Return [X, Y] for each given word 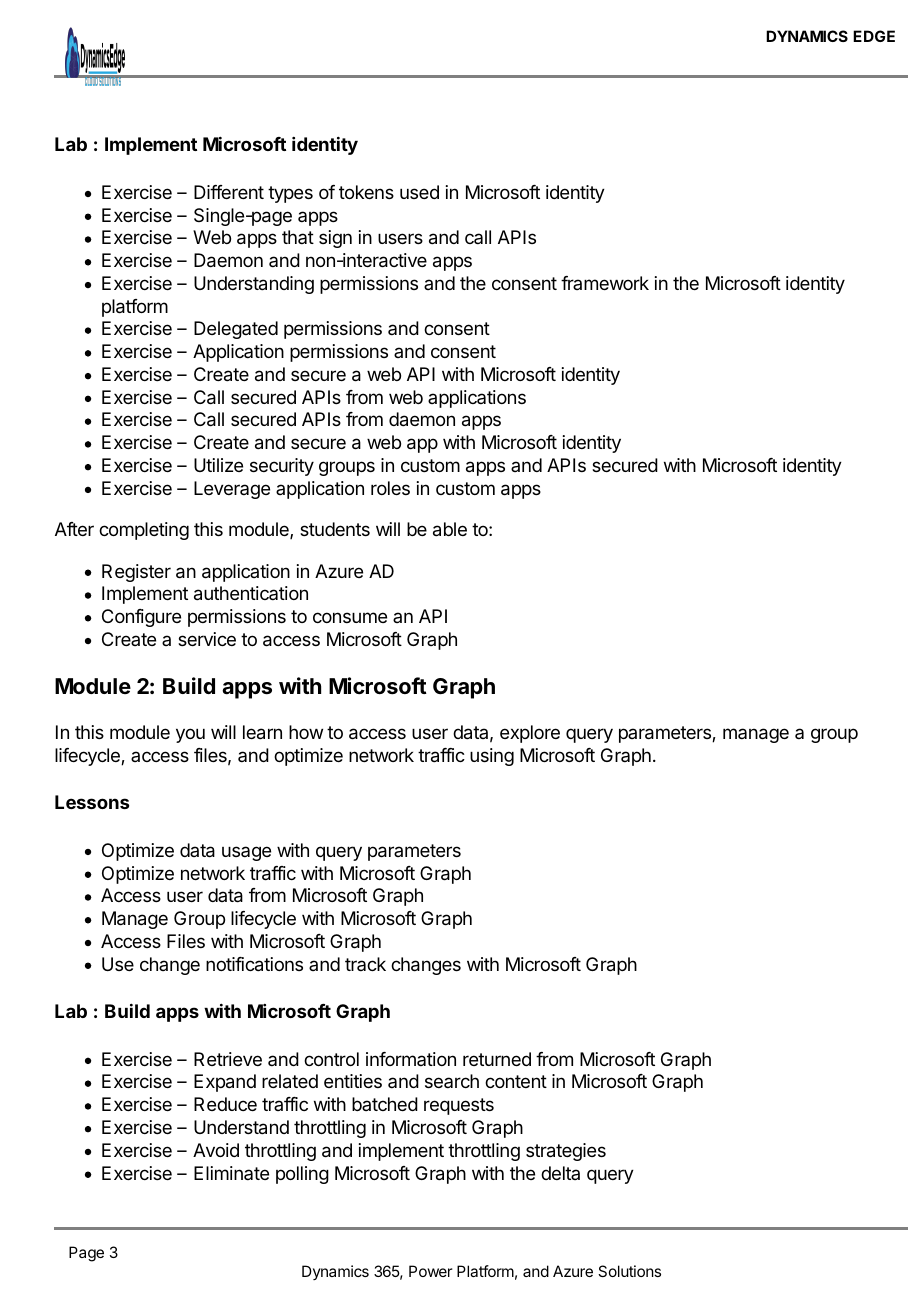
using [492, 757]
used [419, 192]
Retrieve [228, 1059]
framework [605, 283]
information [411, 1059]
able [450, 529]
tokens [366, 192]
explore [530, 734]
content [516, 1081]
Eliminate [231, 1173]
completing [144, 531]
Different [229, 192]
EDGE [874, 36]
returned [497, 1059]
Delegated [236, 330]
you [190, 735]
